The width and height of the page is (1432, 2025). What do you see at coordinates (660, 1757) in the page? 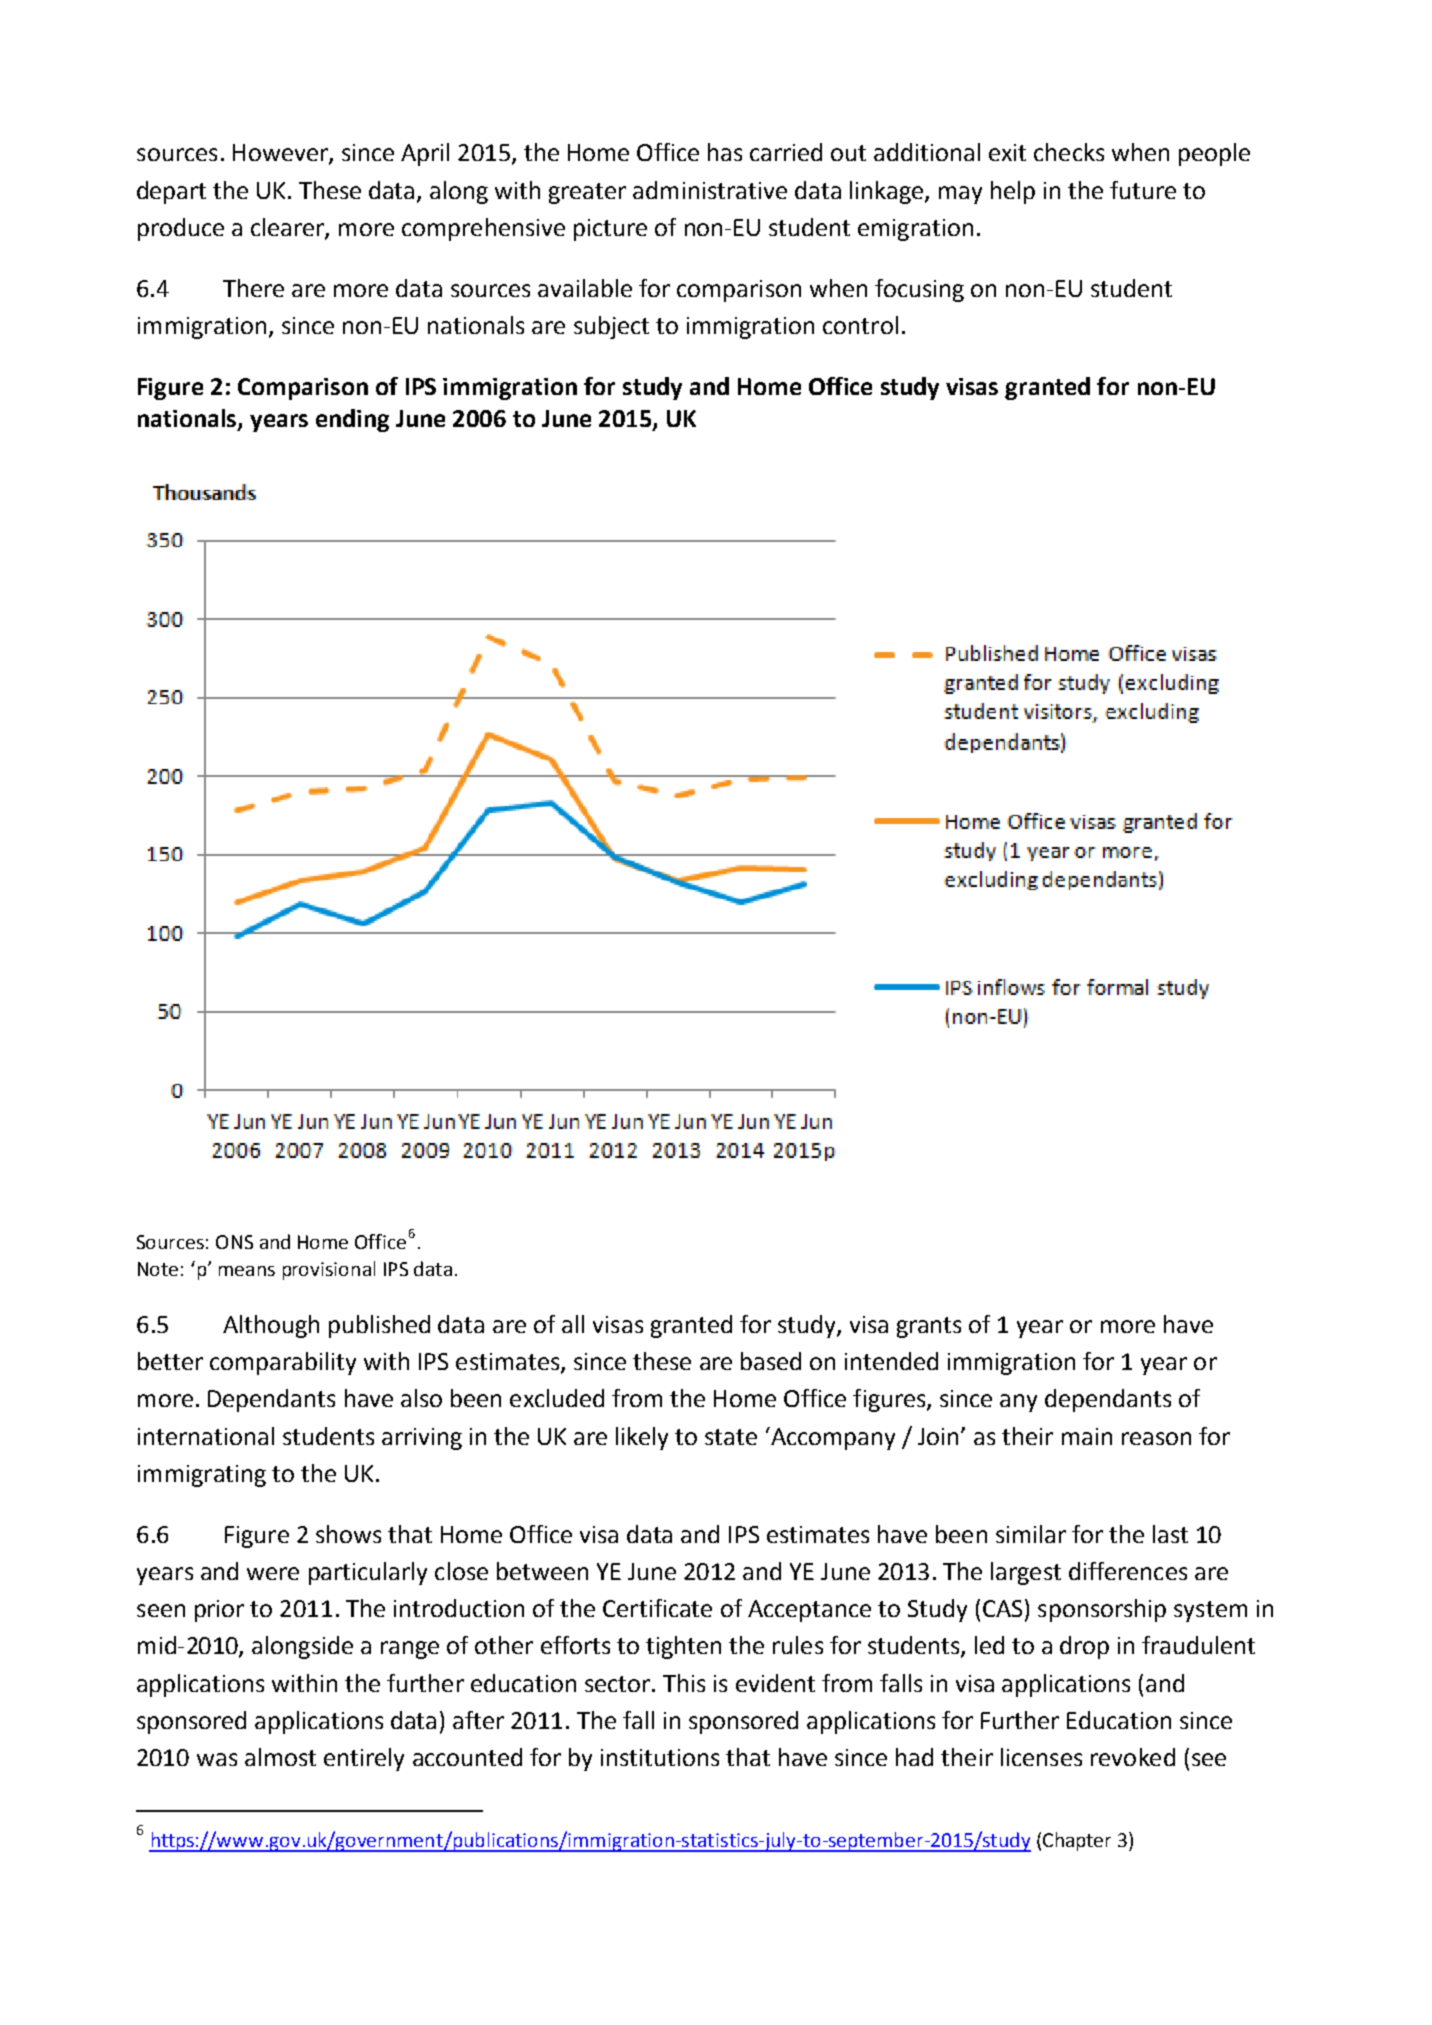
I see `institutions` at bounding box center [660, 1757].
